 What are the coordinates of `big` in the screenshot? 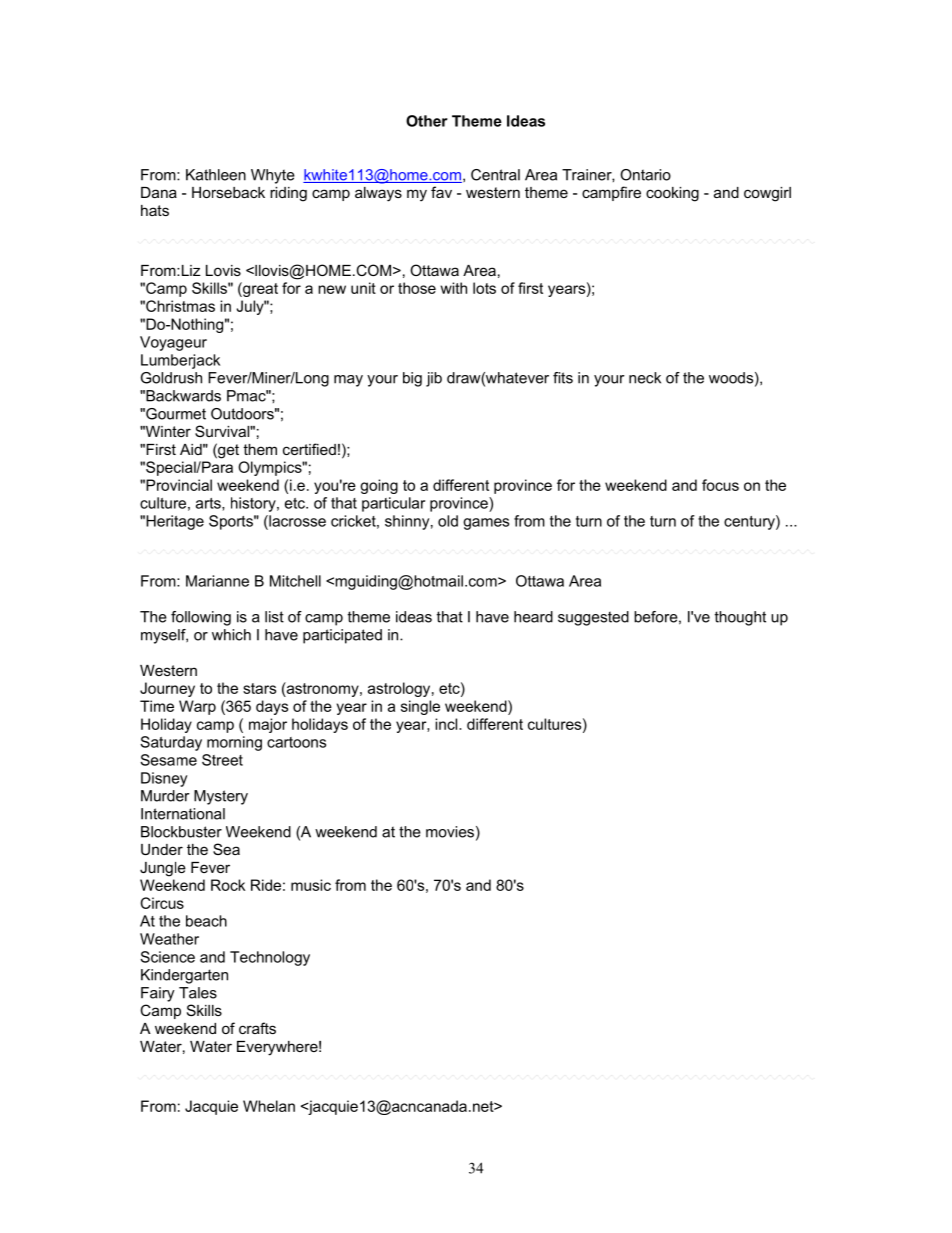 It's located at (412, 379).
